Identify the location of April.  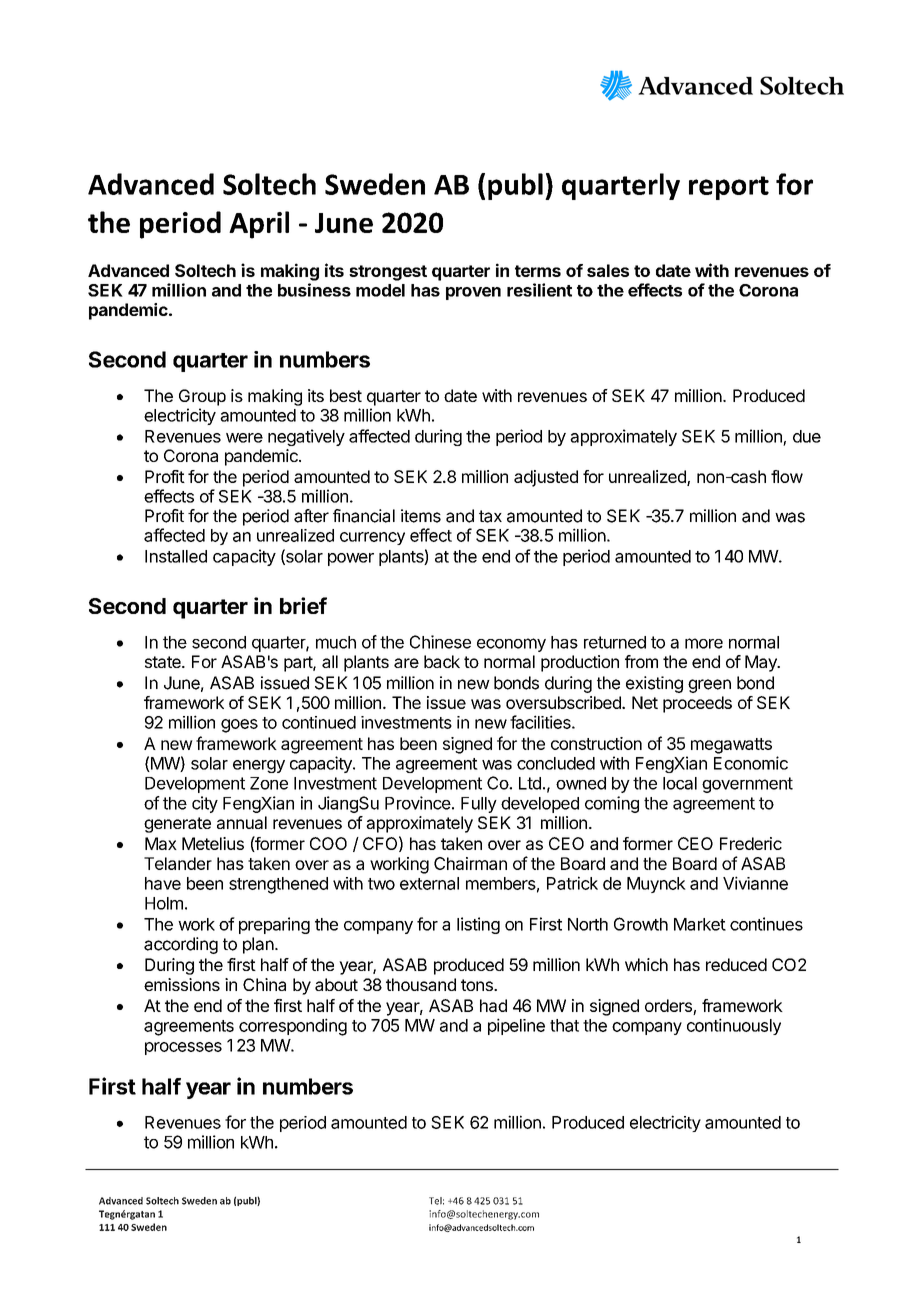
(259, 225).
